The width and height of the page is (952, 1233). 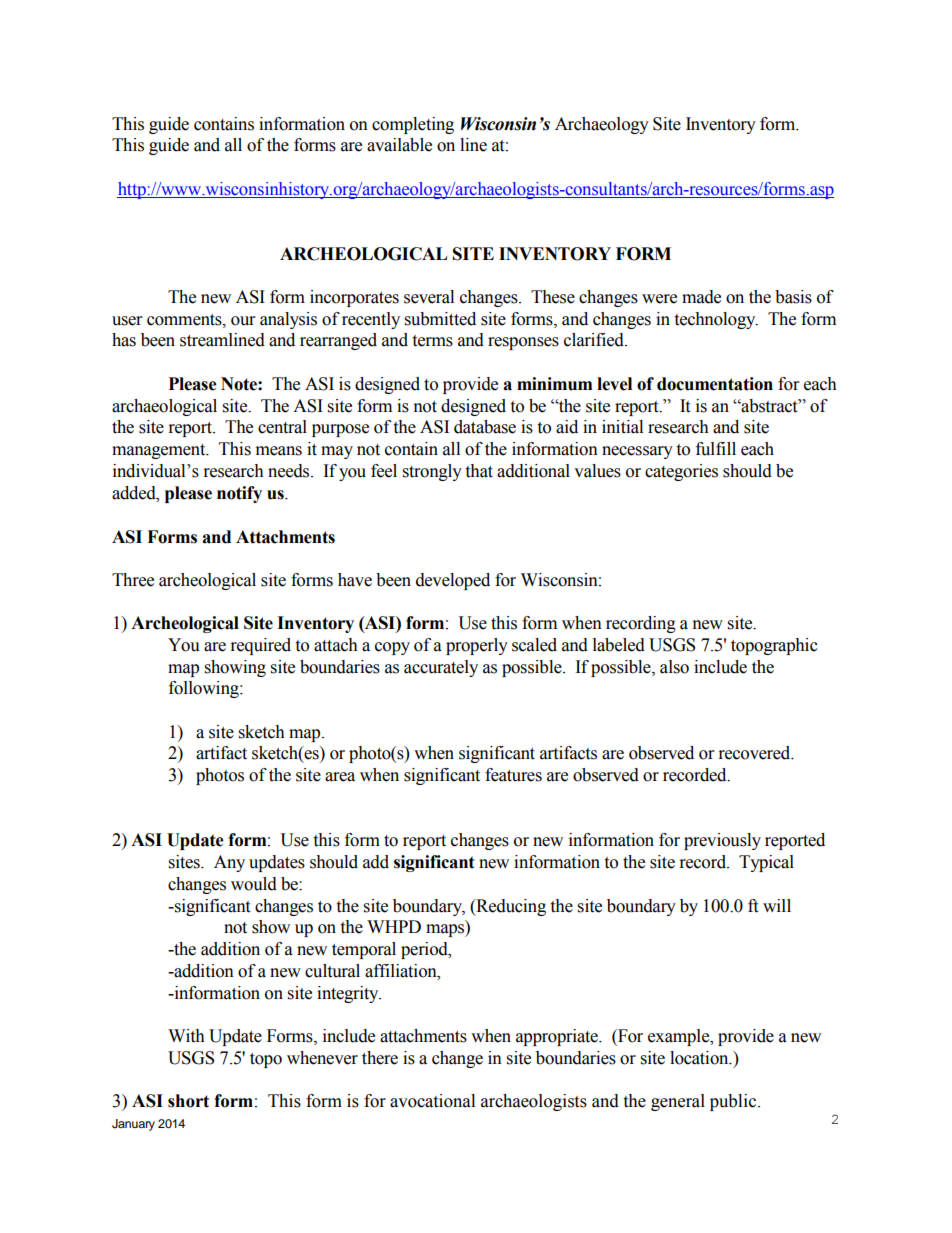 What do you see at coordinates (674, 667) in the page?
I see `also` at bounding box center [674, 667].
